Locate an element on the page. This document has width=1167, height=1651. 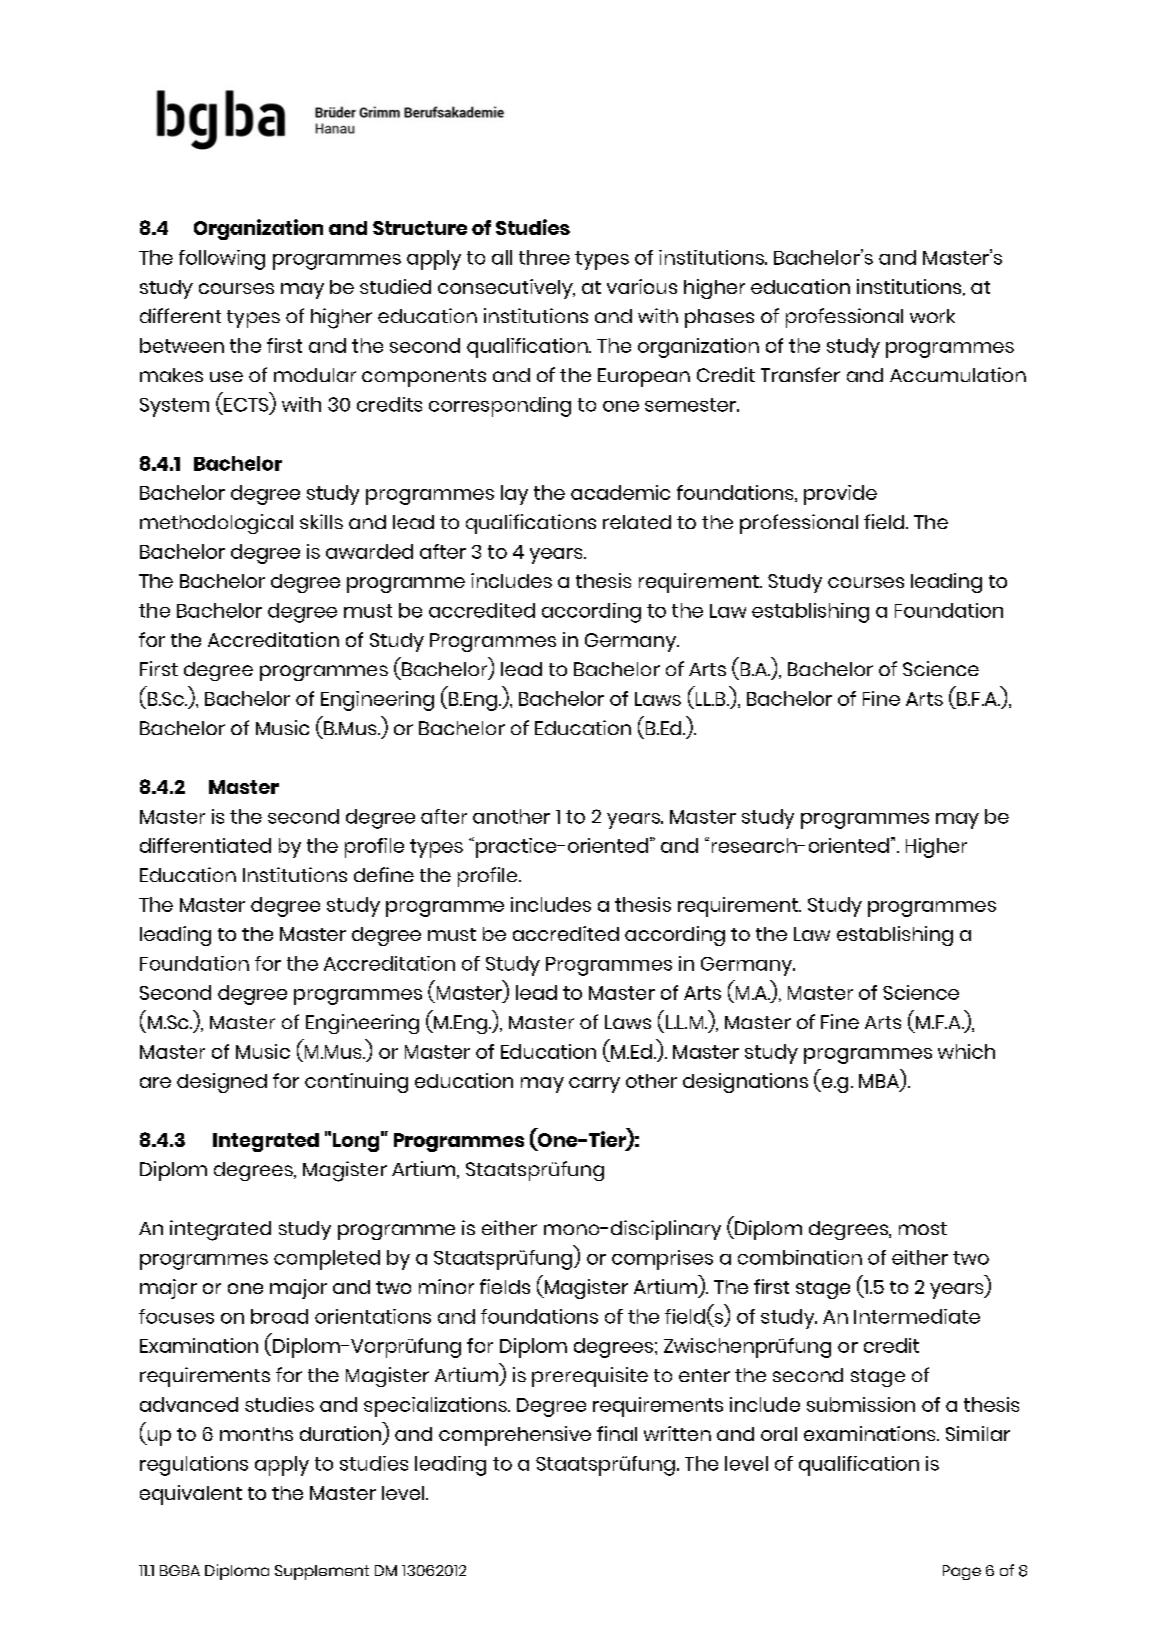
provide is located at coordinates (840, 495).
